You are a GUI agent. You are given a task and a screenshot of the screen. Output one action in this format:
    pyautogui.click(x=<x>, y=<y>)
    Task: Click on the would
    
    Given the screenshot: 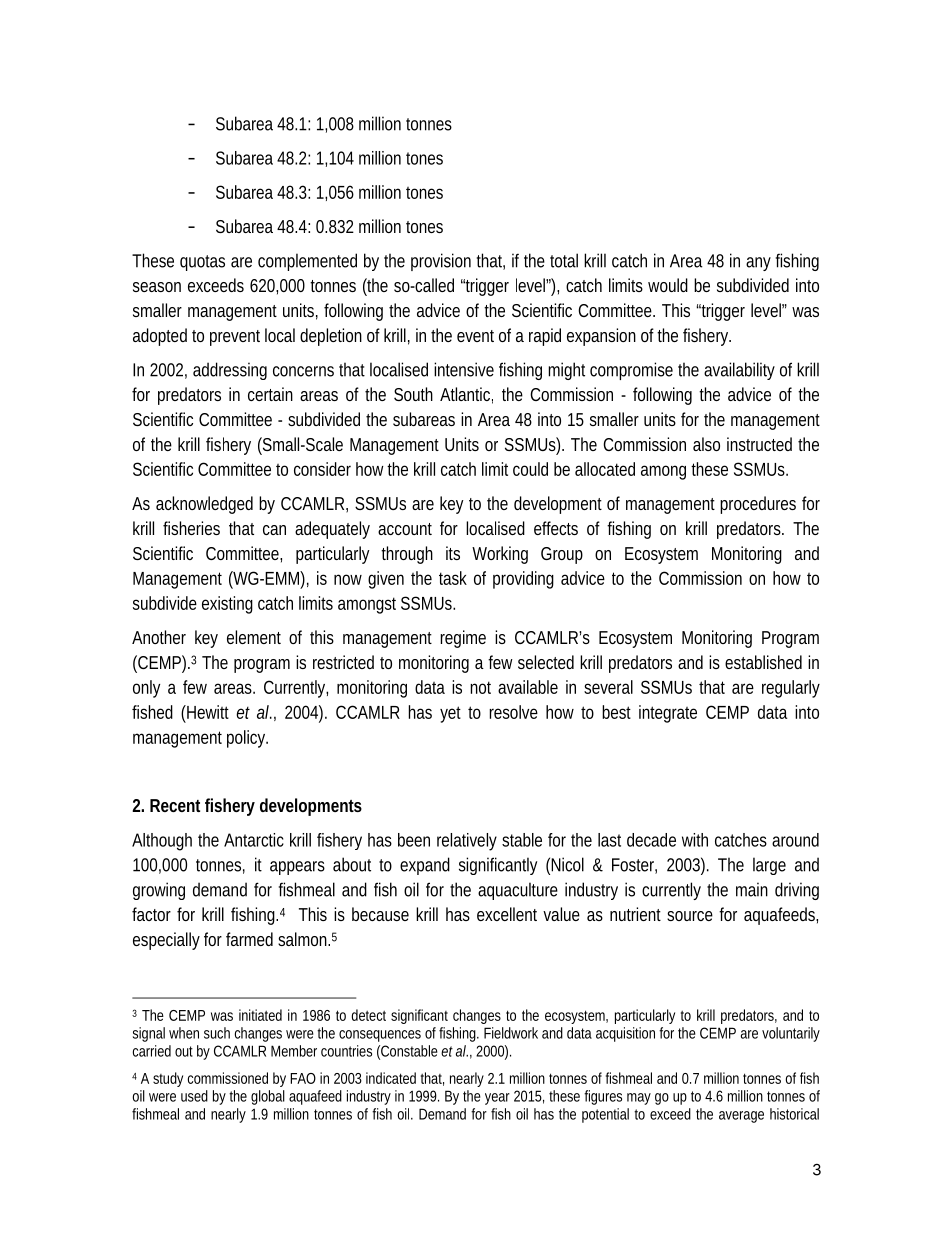 What is the action you would take?
    pyautogui.click(x=668, y=285)
